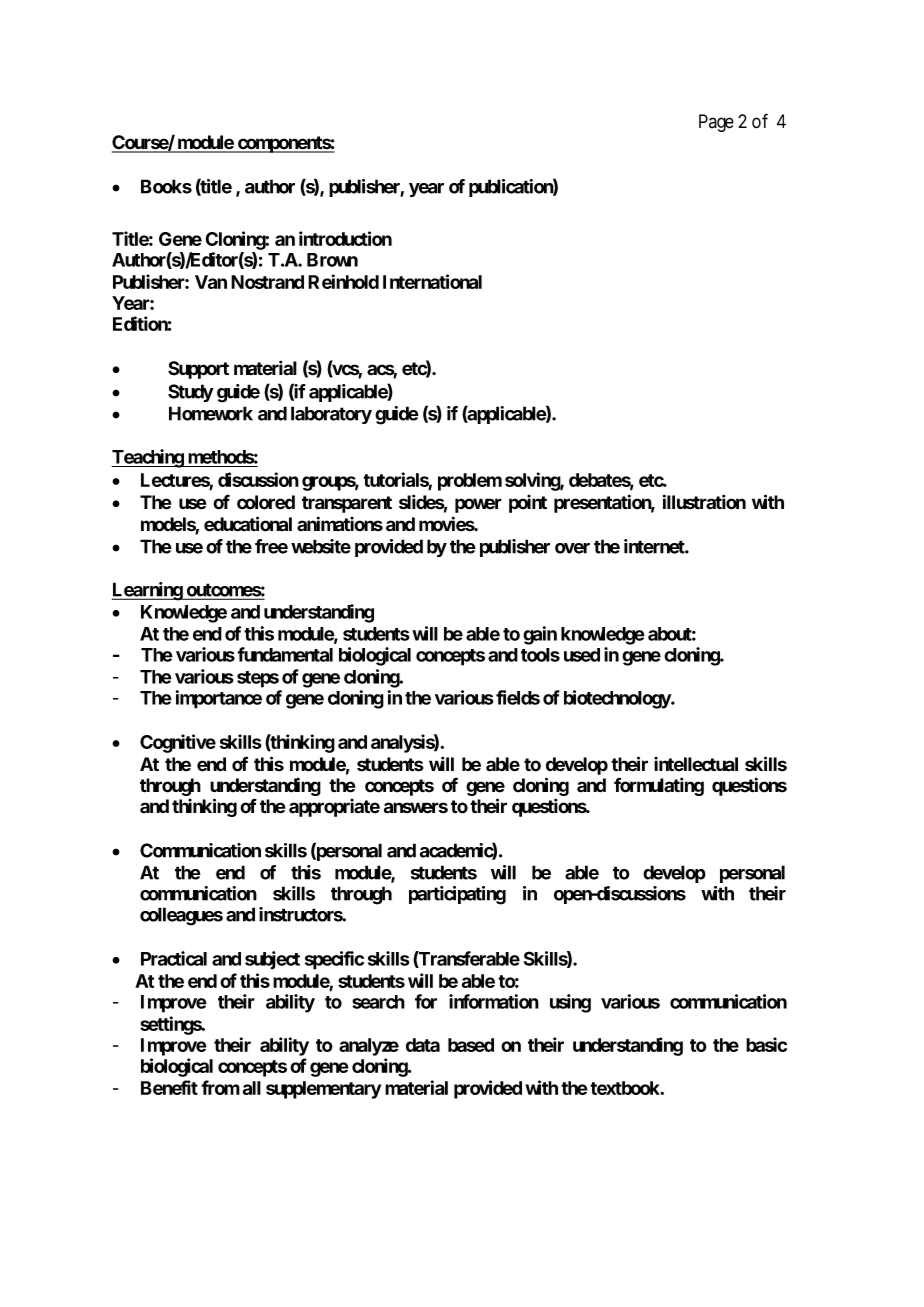  What do you see at coordinates (148, 591) in the screenshot?
I see `Learning` at bounding box center [148, 591].
